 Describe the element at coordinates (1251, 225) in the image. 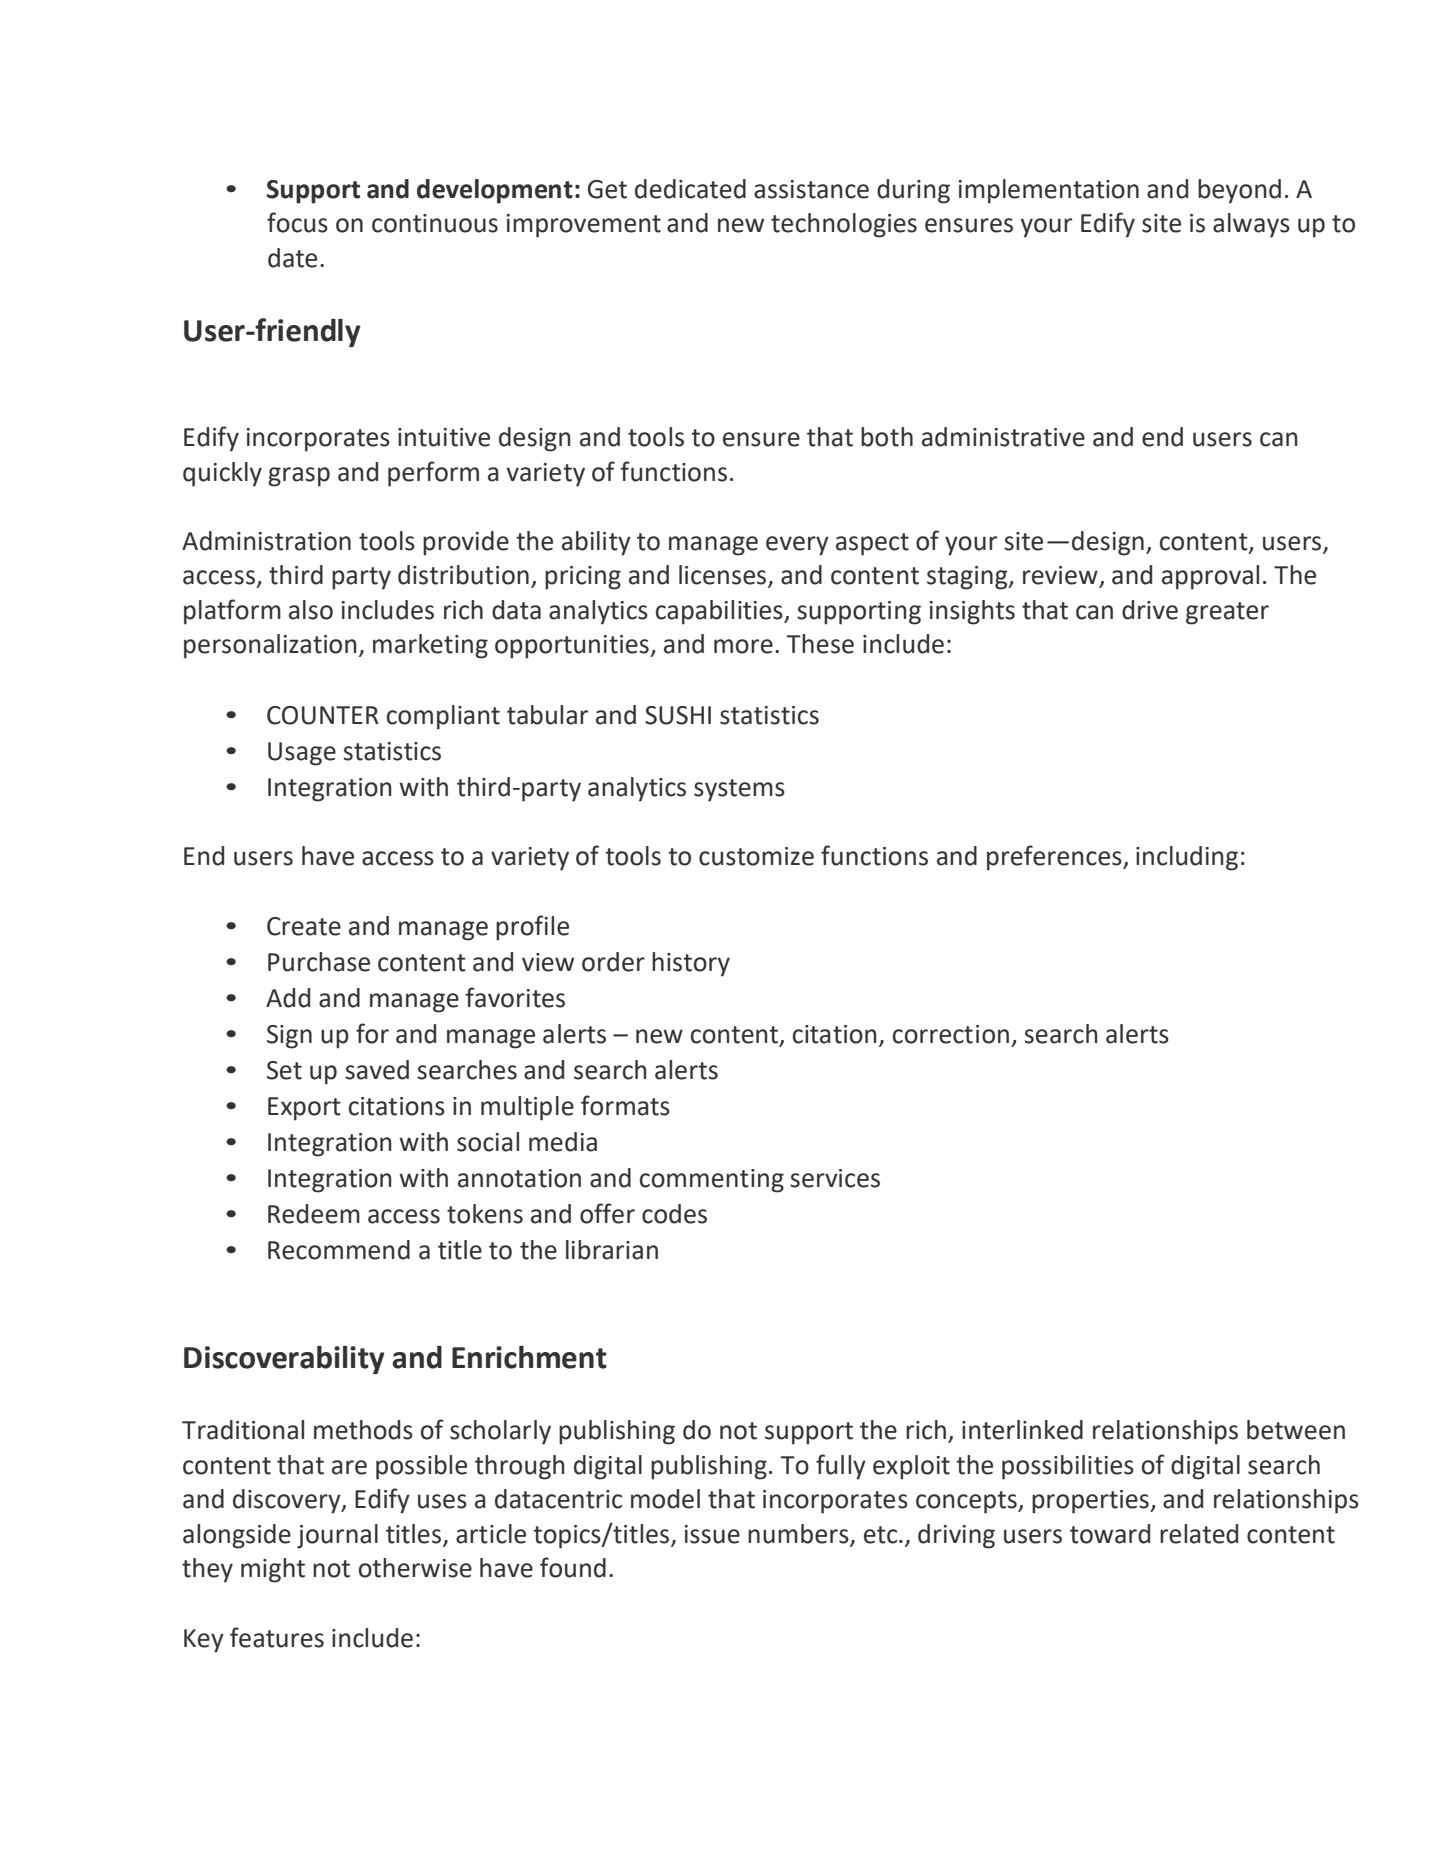

I see `always` at that location.
